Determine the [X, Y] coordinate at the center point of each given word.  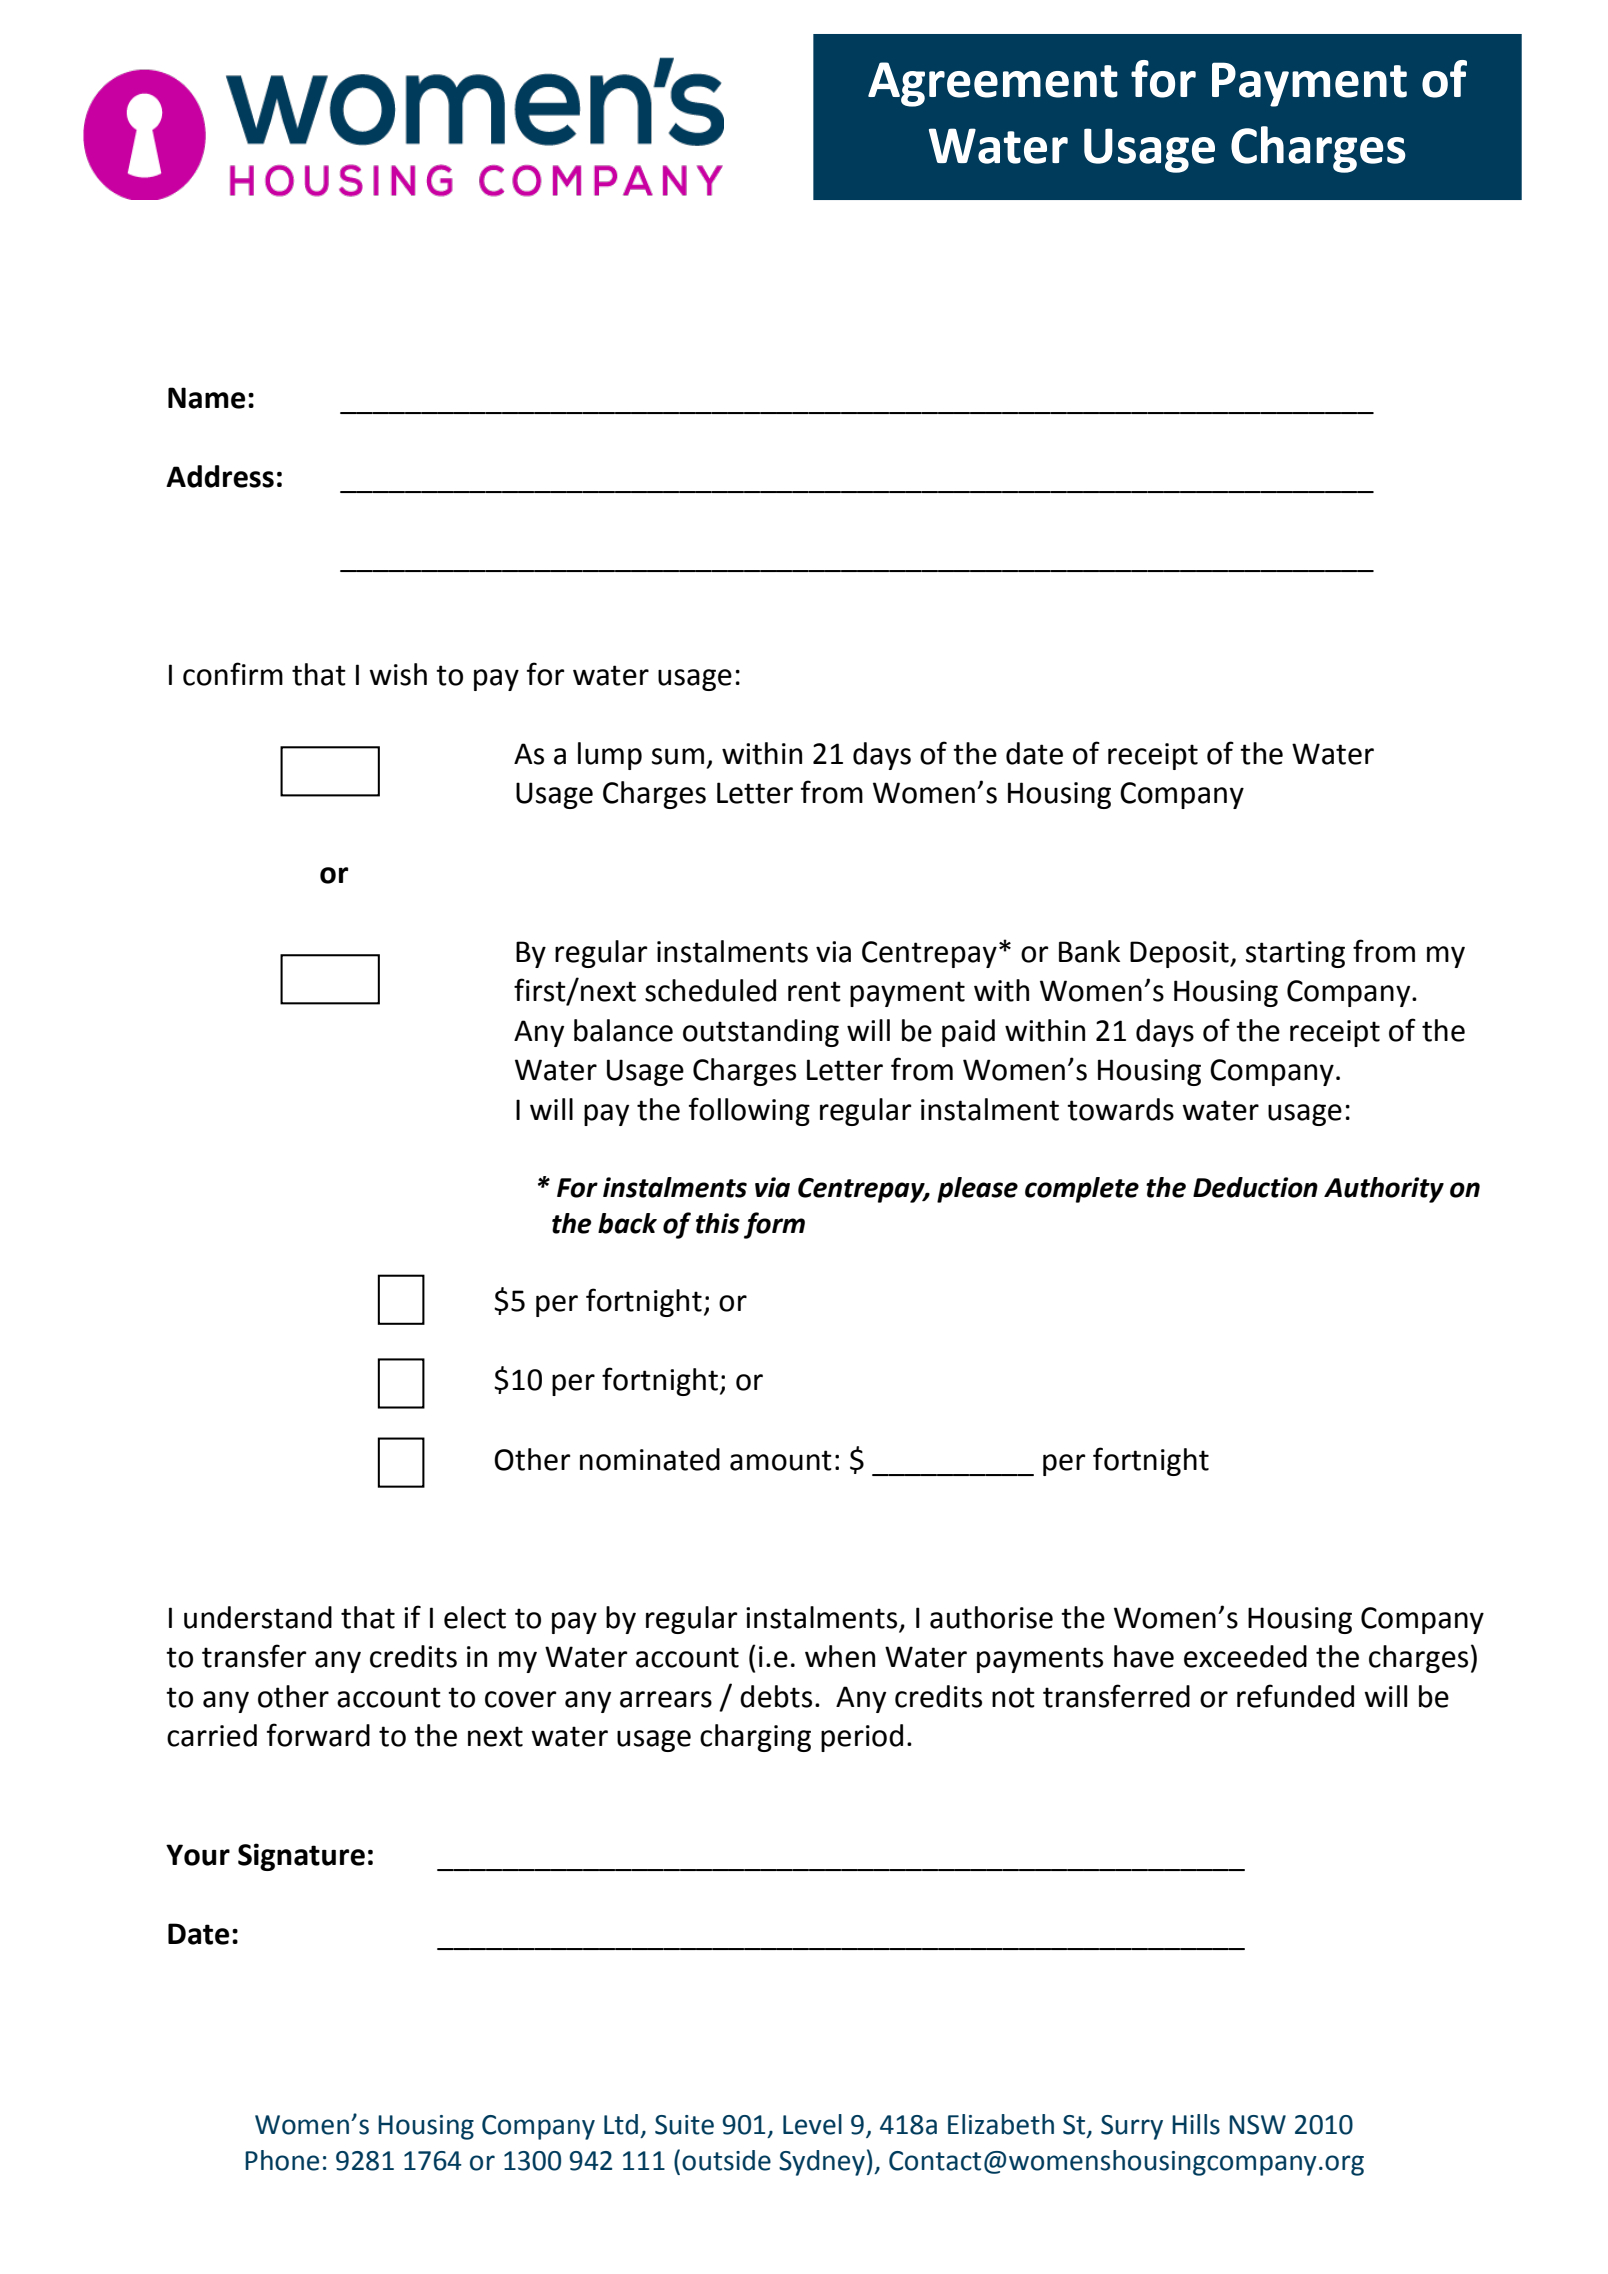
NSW [1257, 2125]
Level [812, 2124]
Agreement [993, 84]
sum [678, 756]
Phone [282, 2160]
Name [206, 398]
